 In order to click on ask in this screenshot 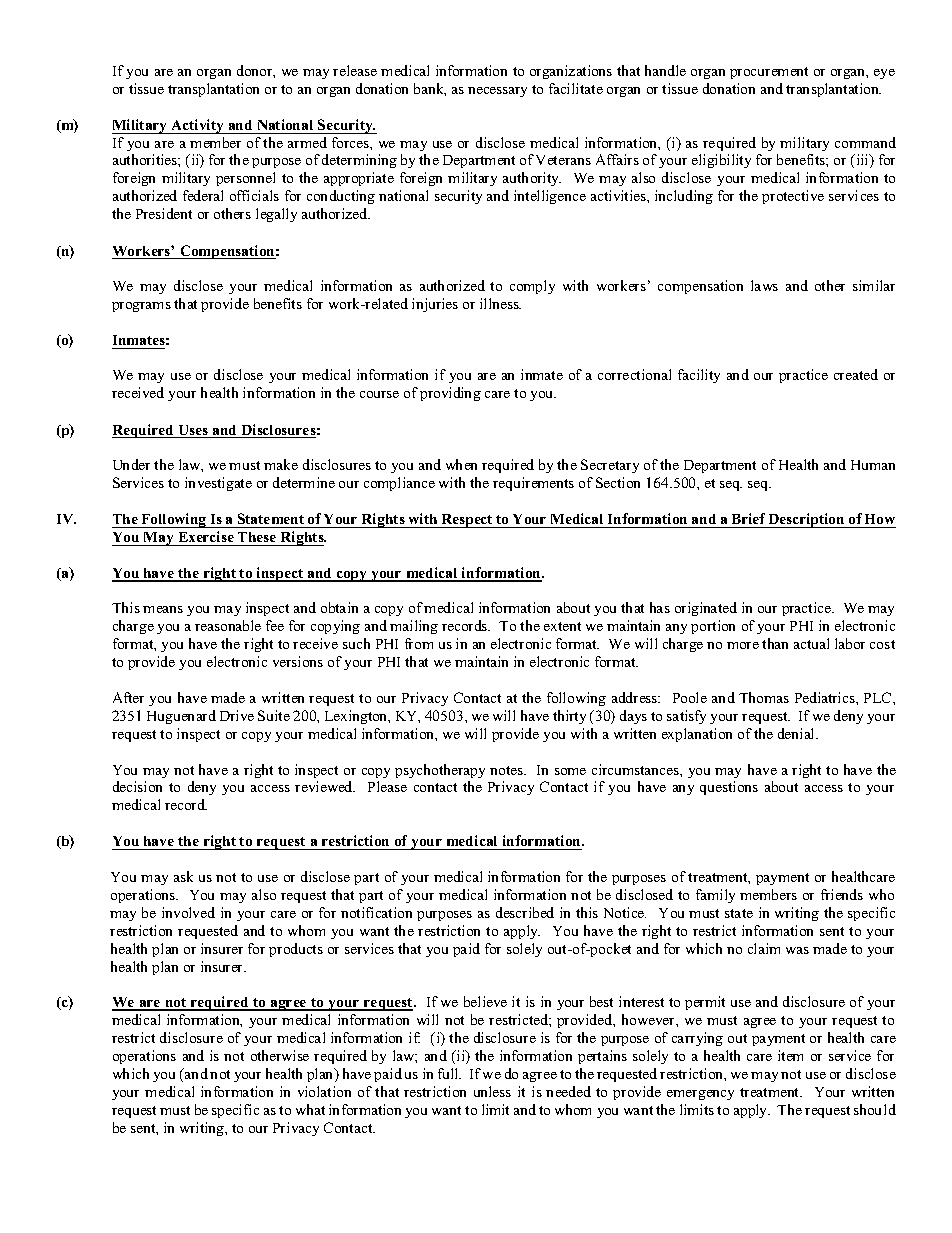, I will do `click(183, 876)`.
